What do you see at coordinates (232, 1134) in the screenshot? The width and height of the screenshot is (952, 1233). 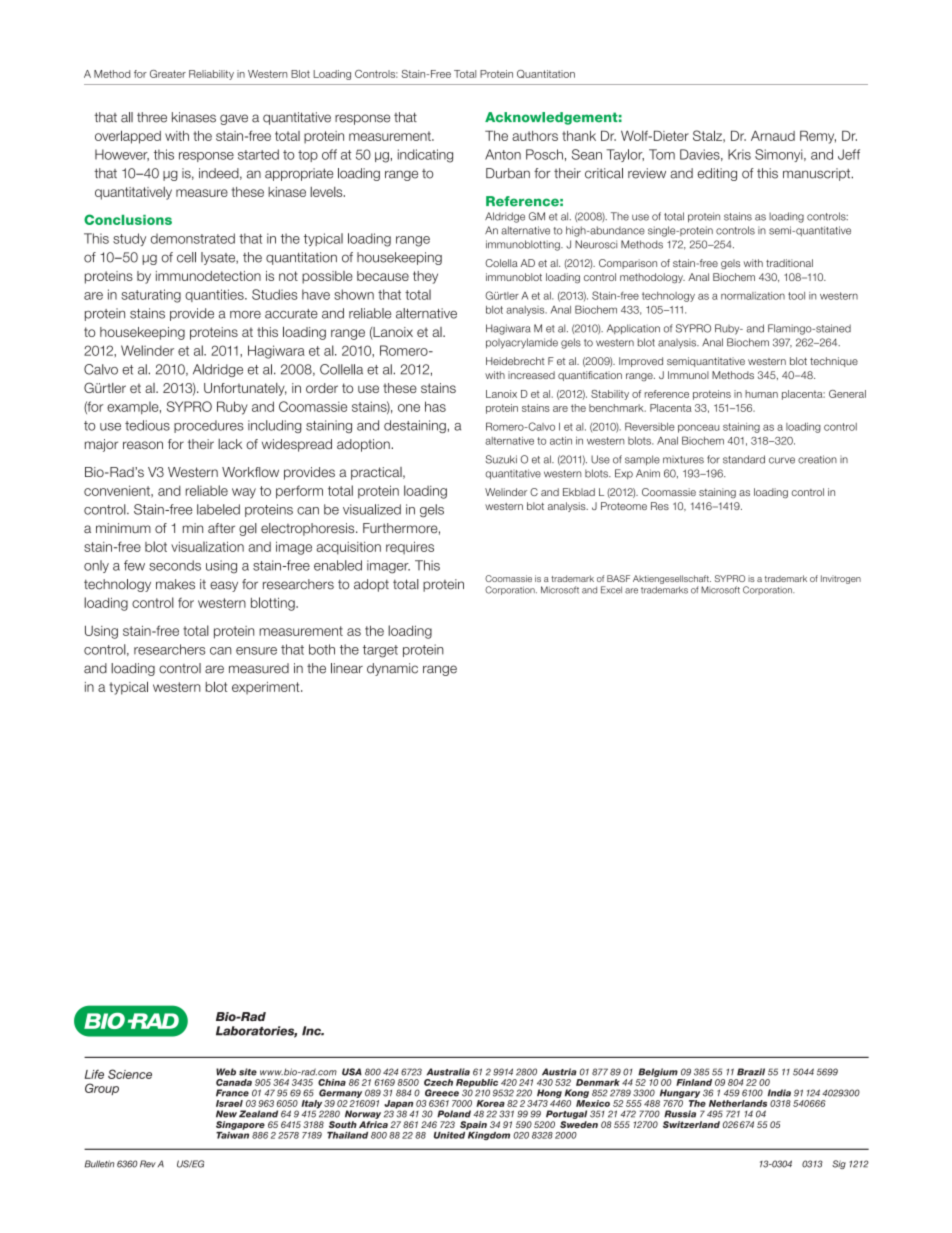 I see `Taiwan` at bounding box center [232, 1134].
